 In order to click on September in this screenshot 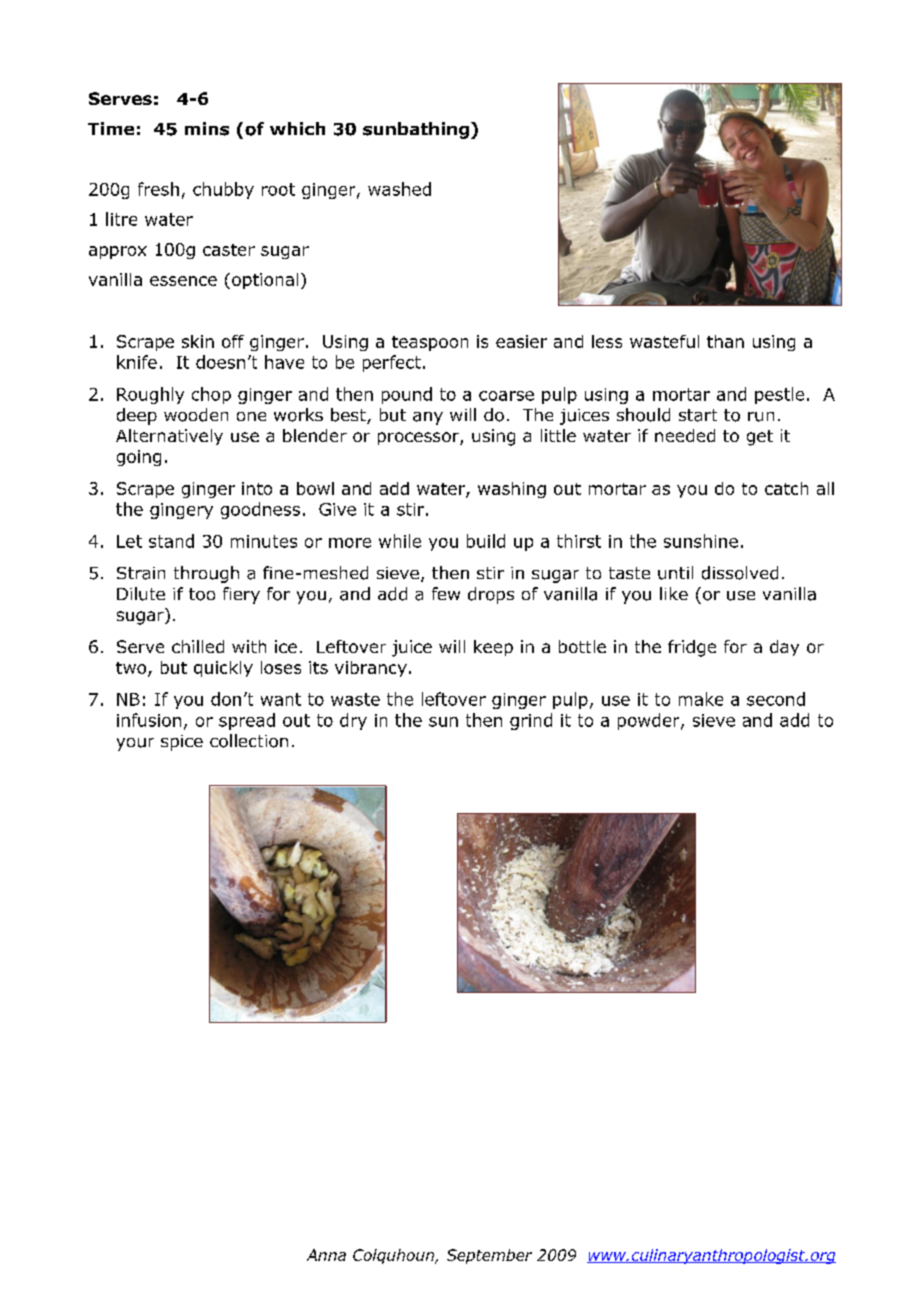, I will do `click(489, 1256)`.
